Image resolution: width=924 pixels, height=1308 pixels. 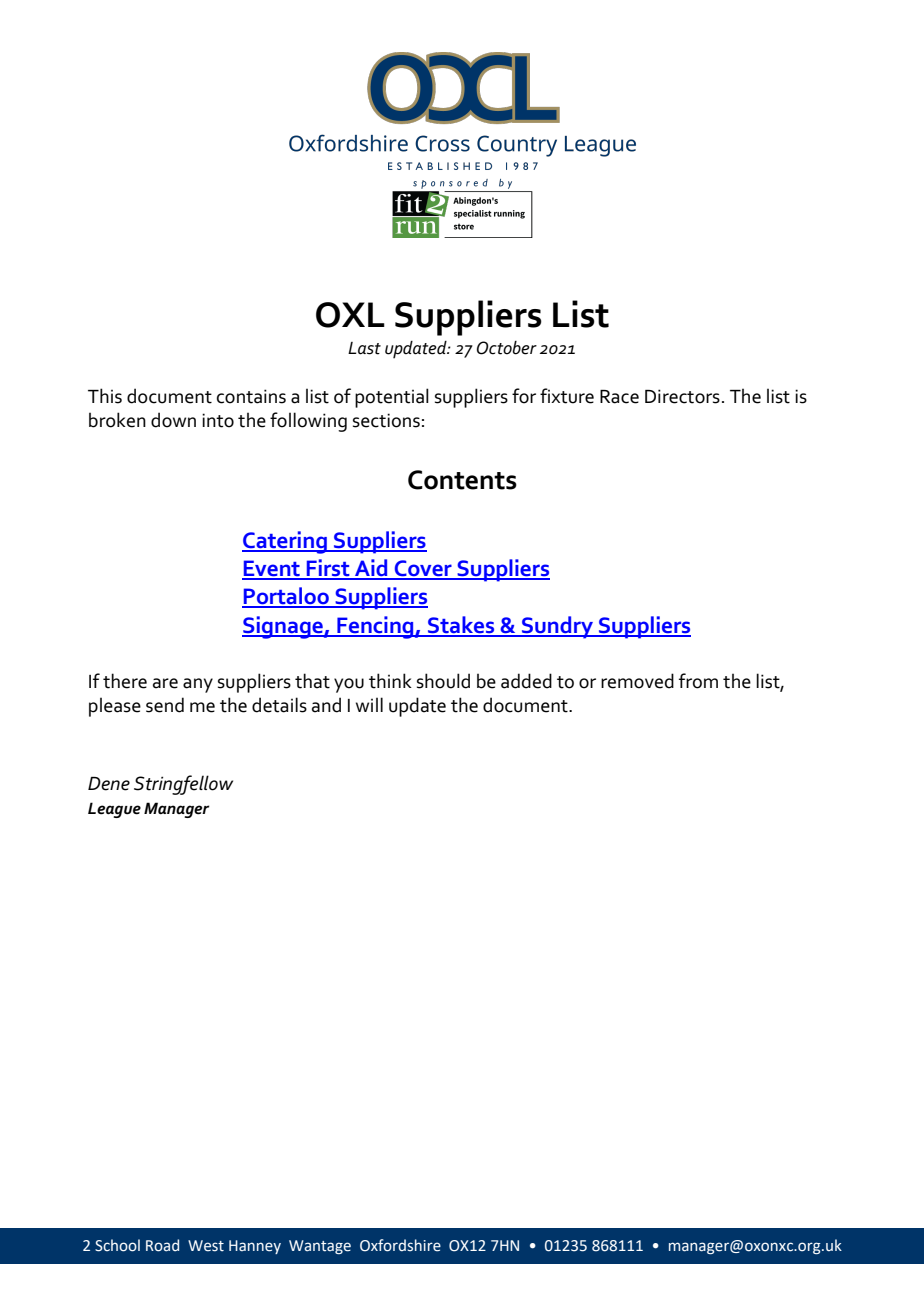 What do you see at coordinates (392, 398) in the document?
I see `potential` at bounding box center [392, 398].
